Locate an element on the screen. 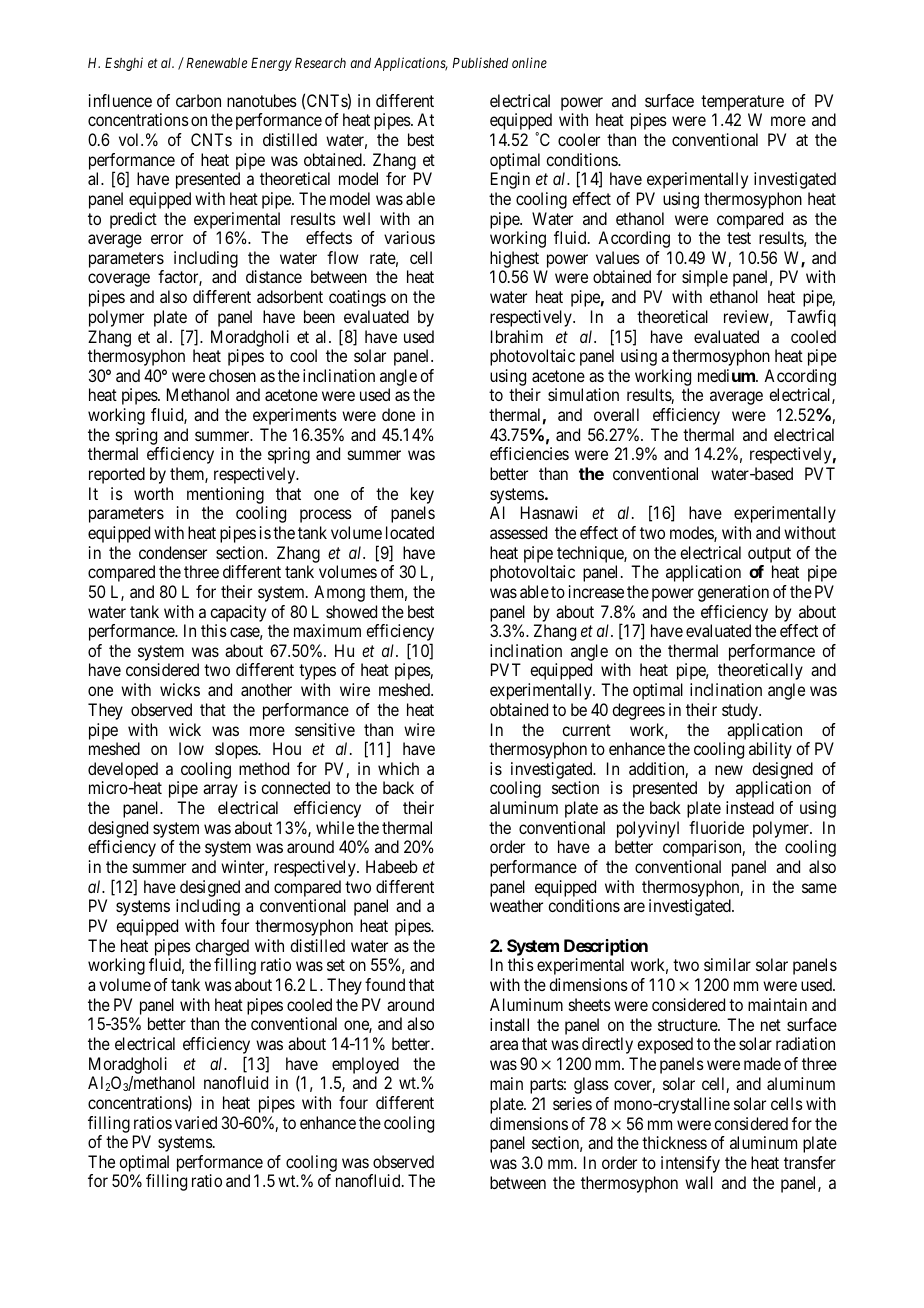 The image size is (924, 1308). output is located at coordinates (769, 555).
